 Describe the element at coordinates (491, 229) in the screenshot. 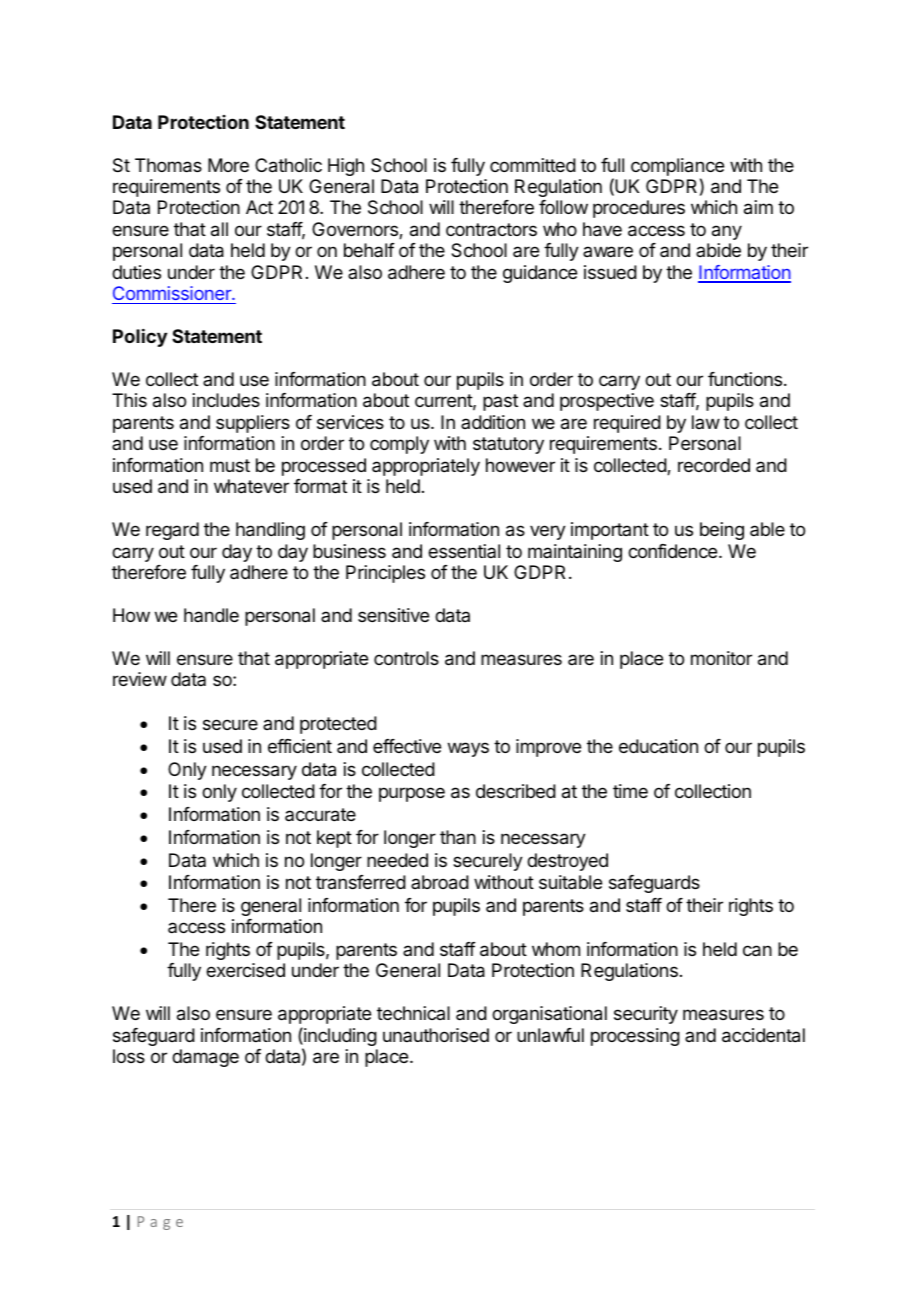

I see `contractors` at that location.
